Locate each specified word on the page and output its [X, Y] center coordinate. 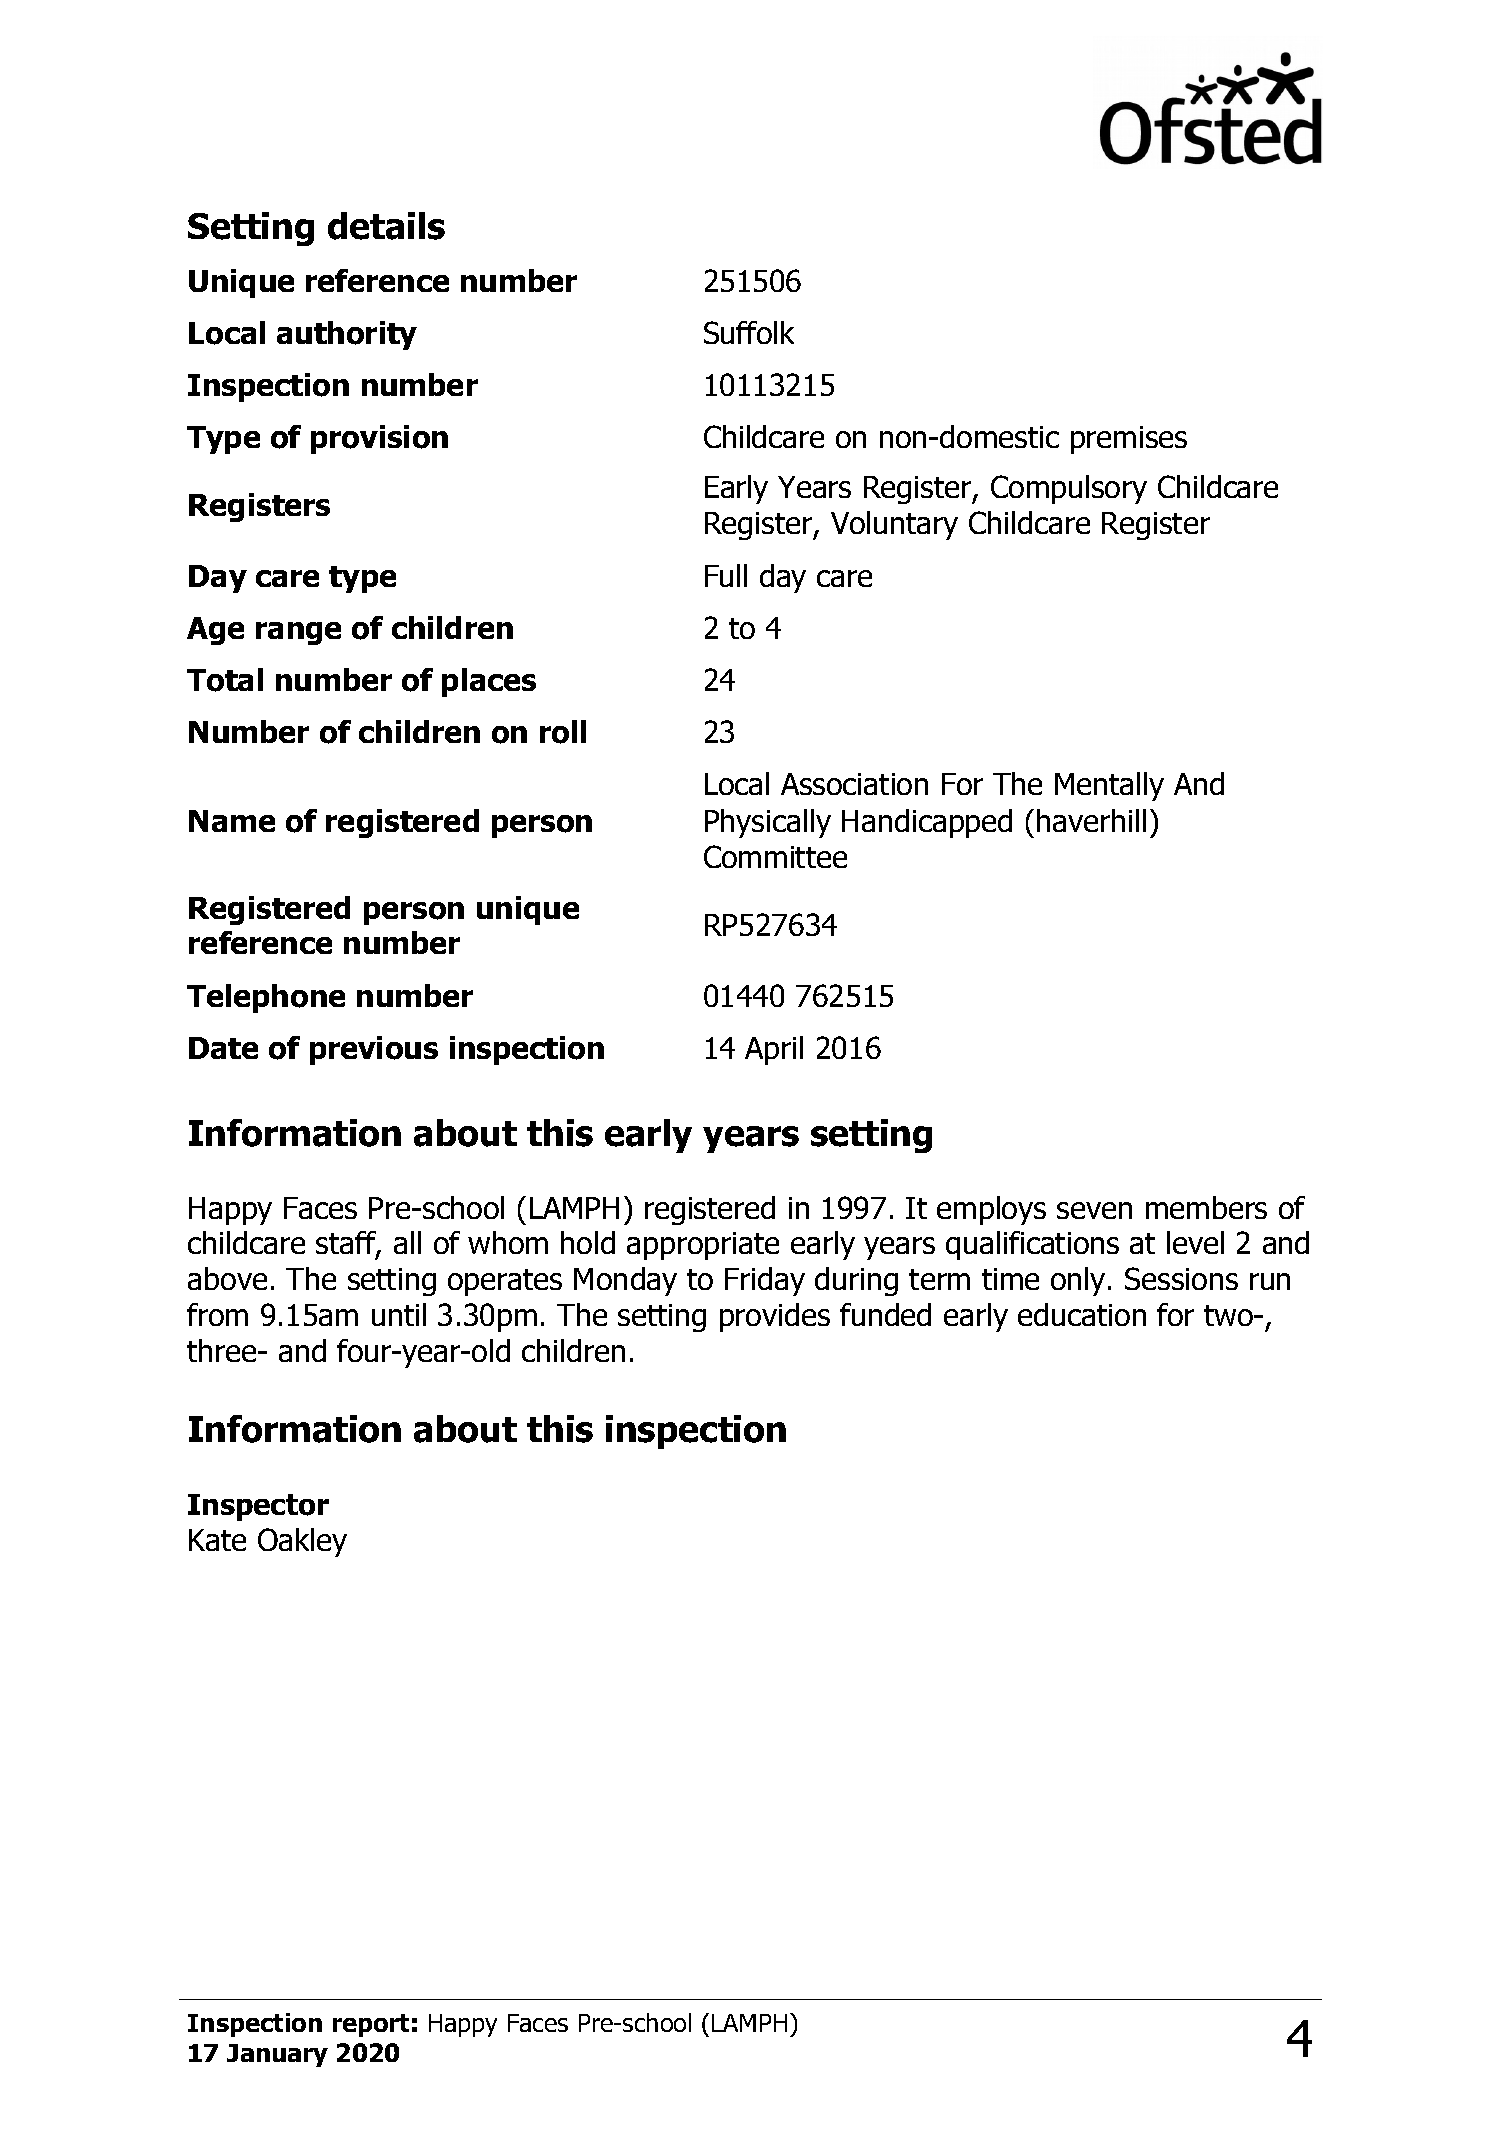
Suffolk [749, 332]
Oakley [302, 1542]
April [774, 1050]
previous [374, 1050]
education [1082, 1314]
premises [1129, 440]
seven [1094, 1210]
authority [347, 335]
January [277, 2055]
